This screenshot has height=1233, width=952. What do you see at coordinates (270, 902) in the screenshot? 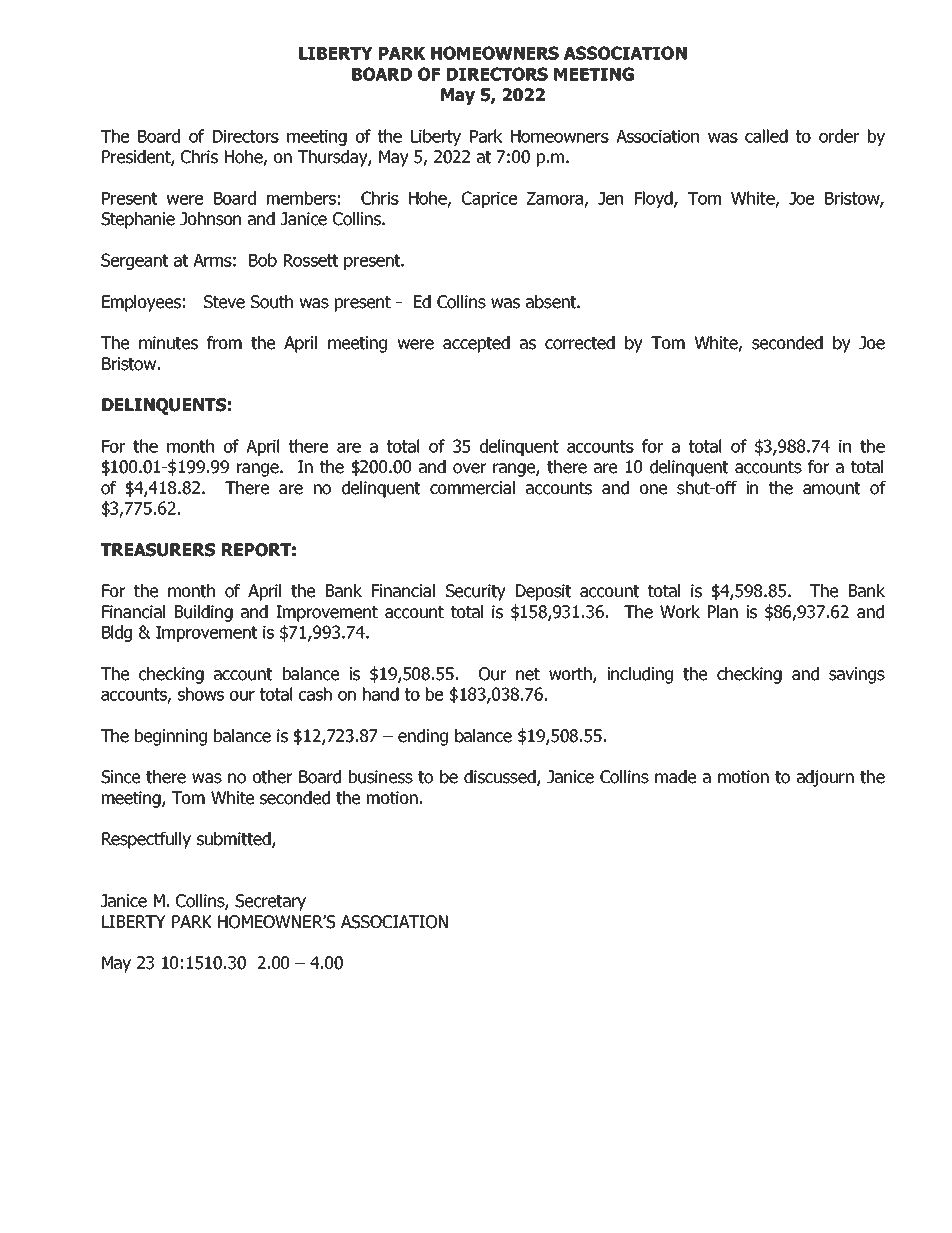
I see `Secretary` at bounding box center [270, 902].
